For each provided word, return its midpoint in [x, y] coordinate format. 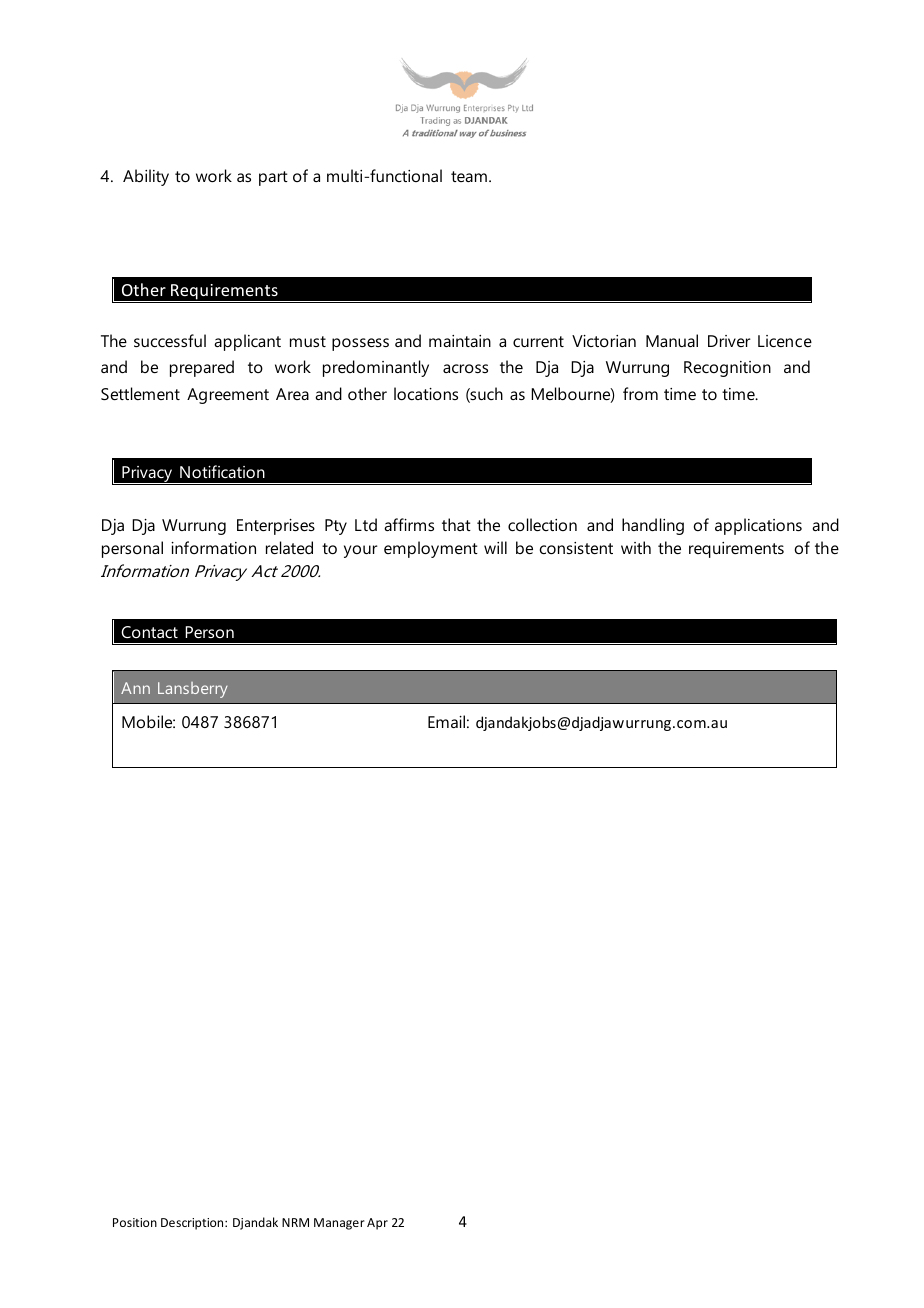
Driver [729, 341]
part [273, 178]
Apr [377, 1224]
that [456, 524]
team [469, 176]
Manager [339, 1224]
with [636, 547]
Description [193, 1224]
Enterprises [276, 527]
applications [758, 526]
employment [431, 549]
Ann [135, 688]
